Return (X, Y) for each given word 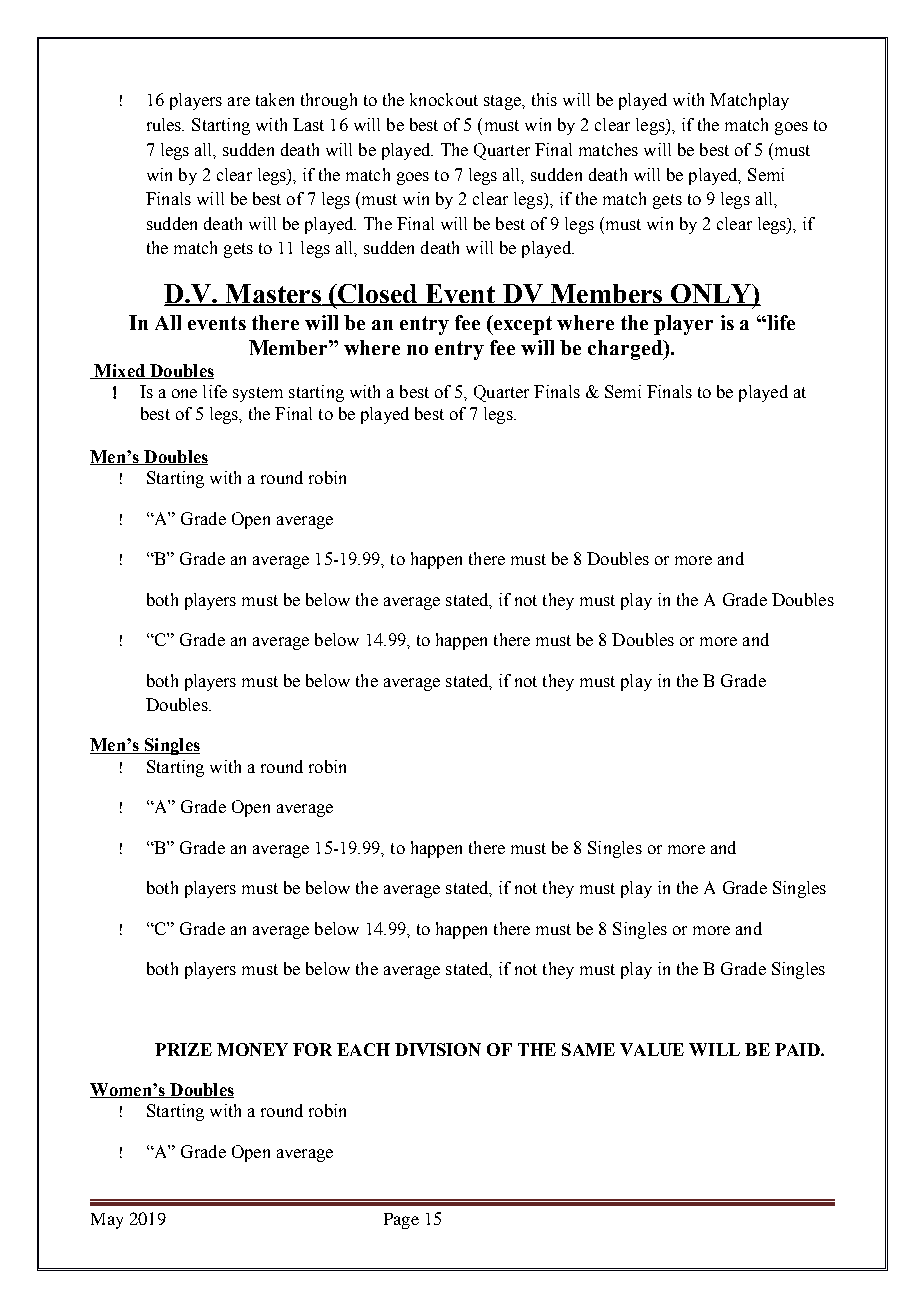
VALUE (652, 1049)
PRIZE (183, 1049)
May (107, 1221)
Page (401, 1221)
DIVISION (438, 1049)
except (522, 325)
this (544, 99)
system (258, 394)
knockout (444, 99)
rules (165, 124)
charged (626, 350)
